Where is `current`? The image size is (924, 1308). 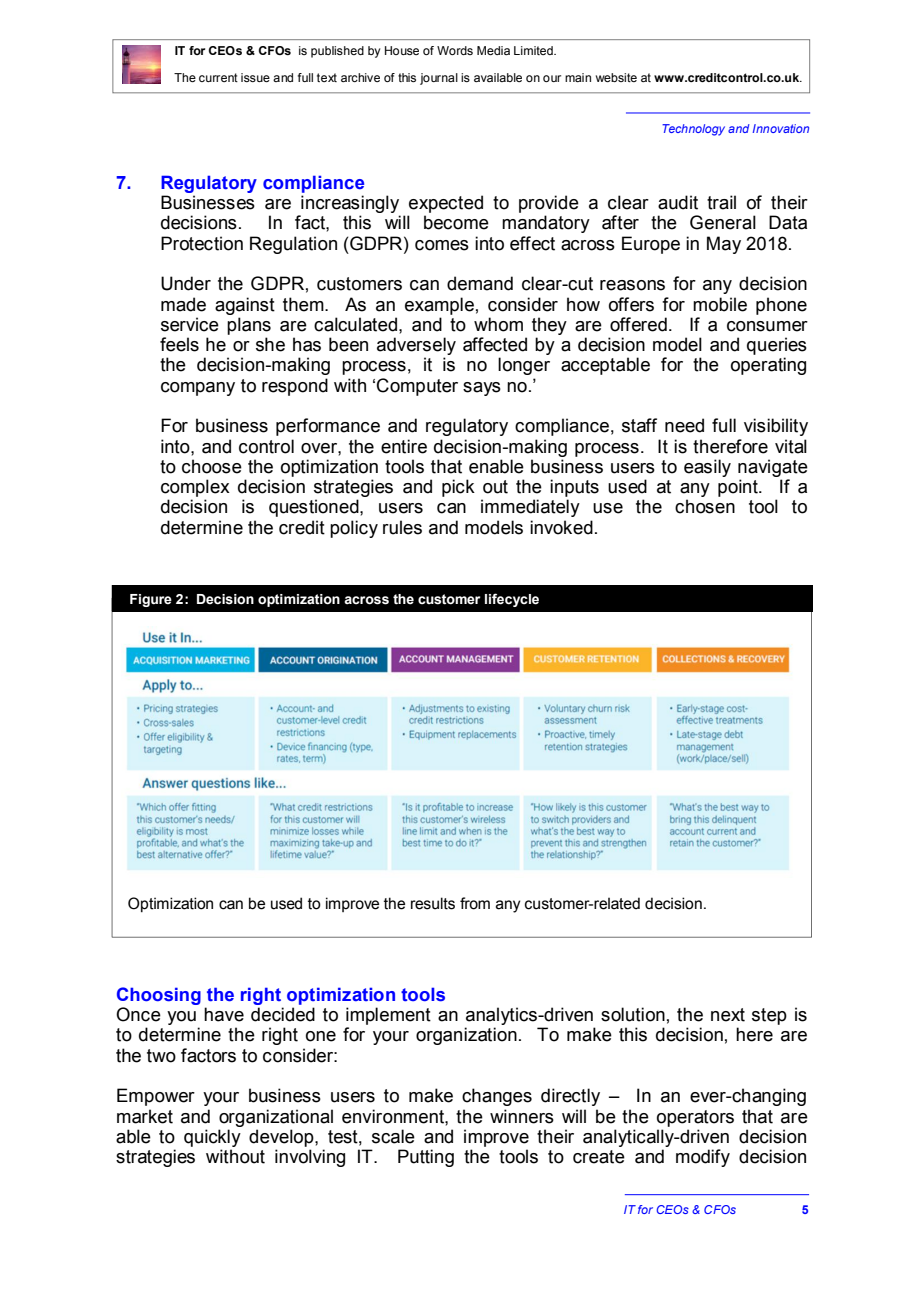 current is located at coordinates (218, 77).
